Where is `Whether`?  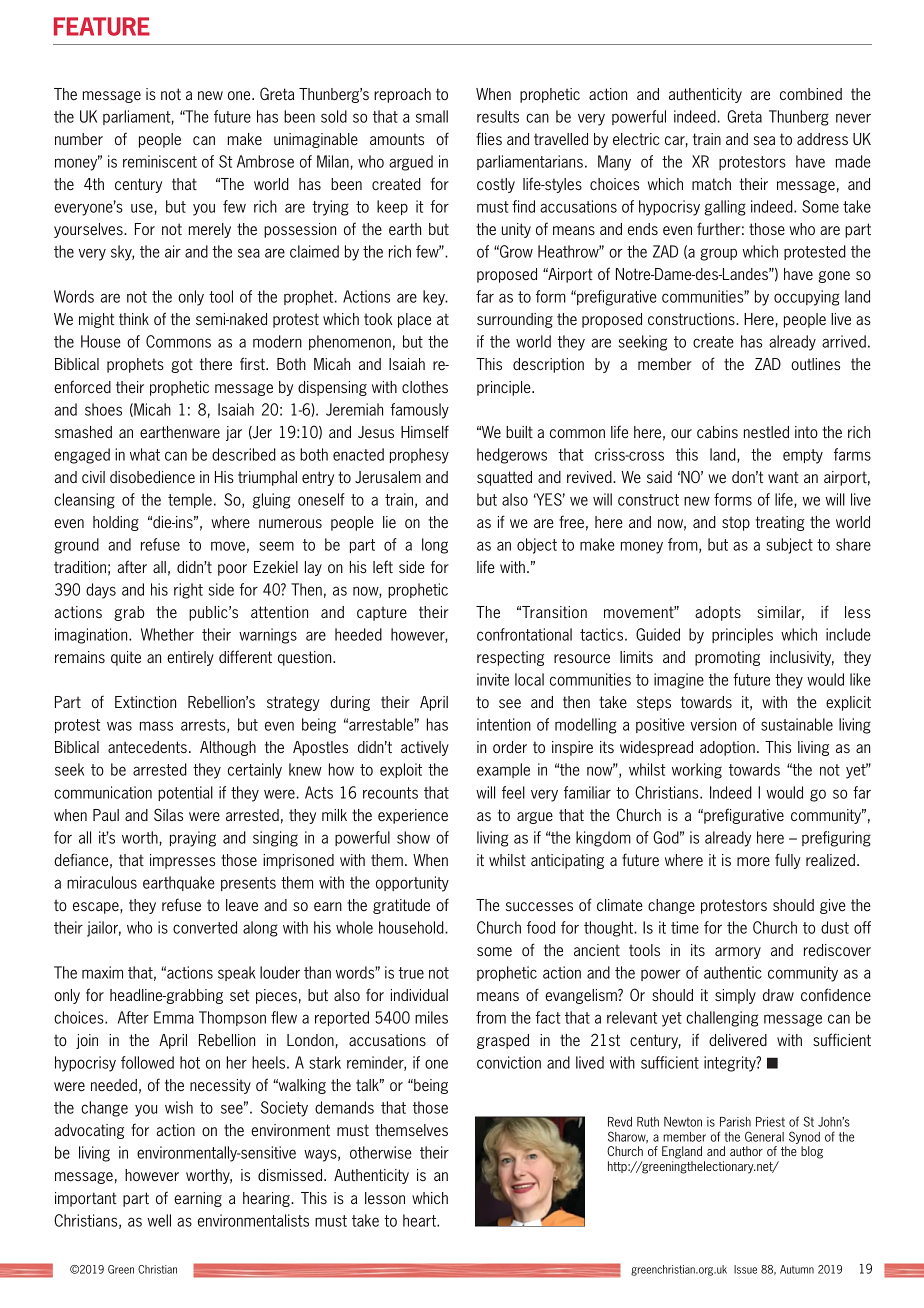 Whether is located at coordinates (167, 634).
